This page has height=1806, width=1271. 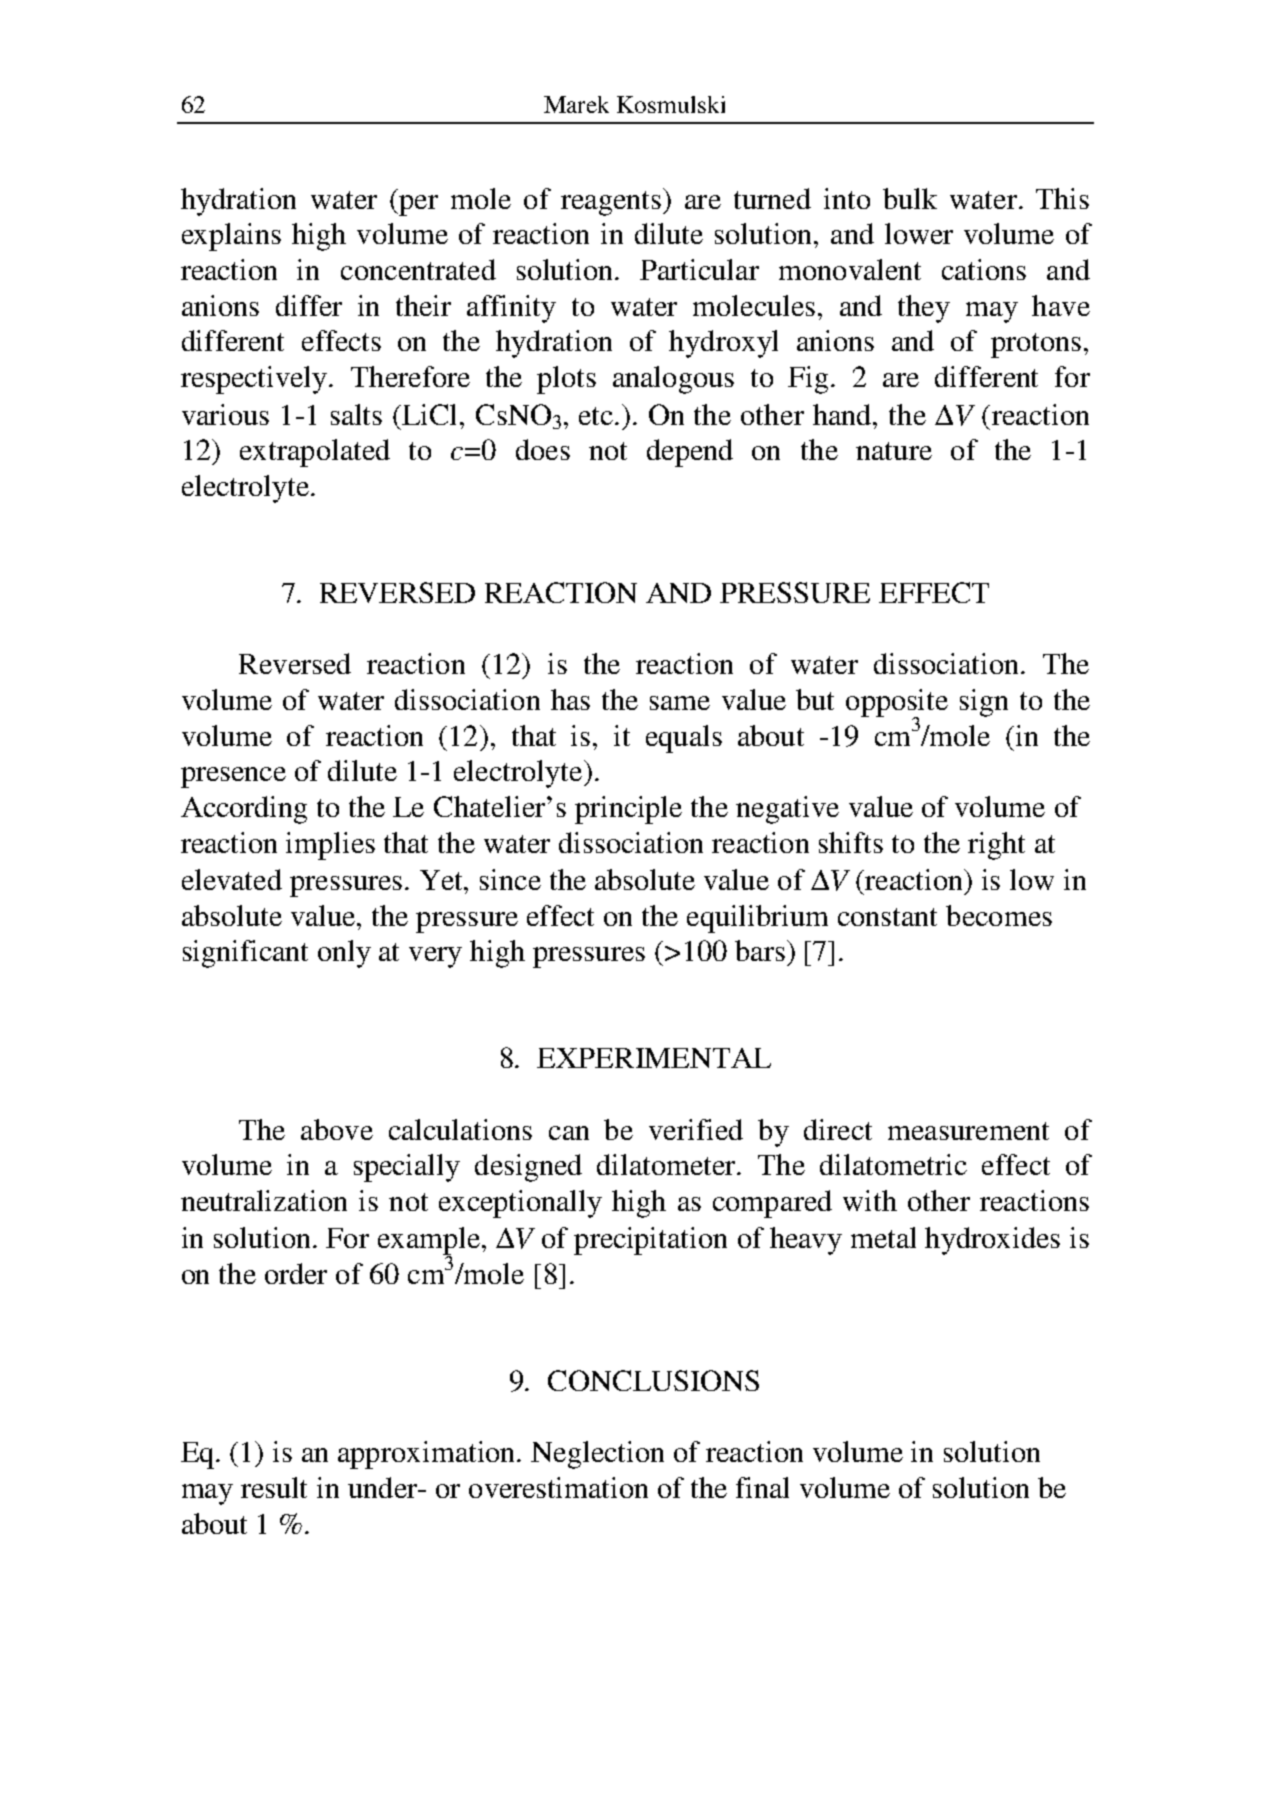 I want to click on right, so click(x=996, y=846).
